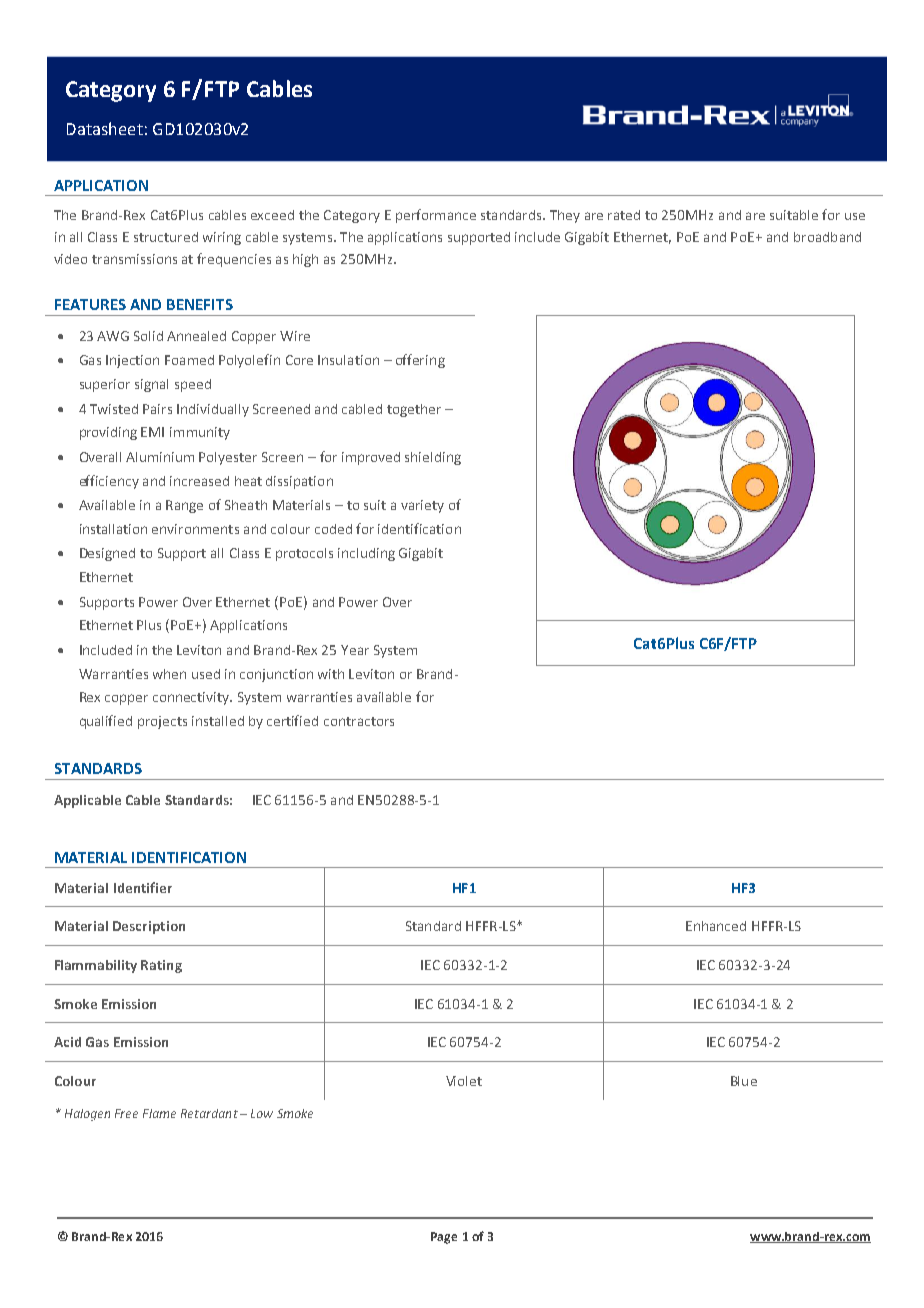 This screenshot has height=1308, width=924. What do you see at coordinates (359, 721) in the screenshot?
I see `contractors` at bounding box center [359, 721].
